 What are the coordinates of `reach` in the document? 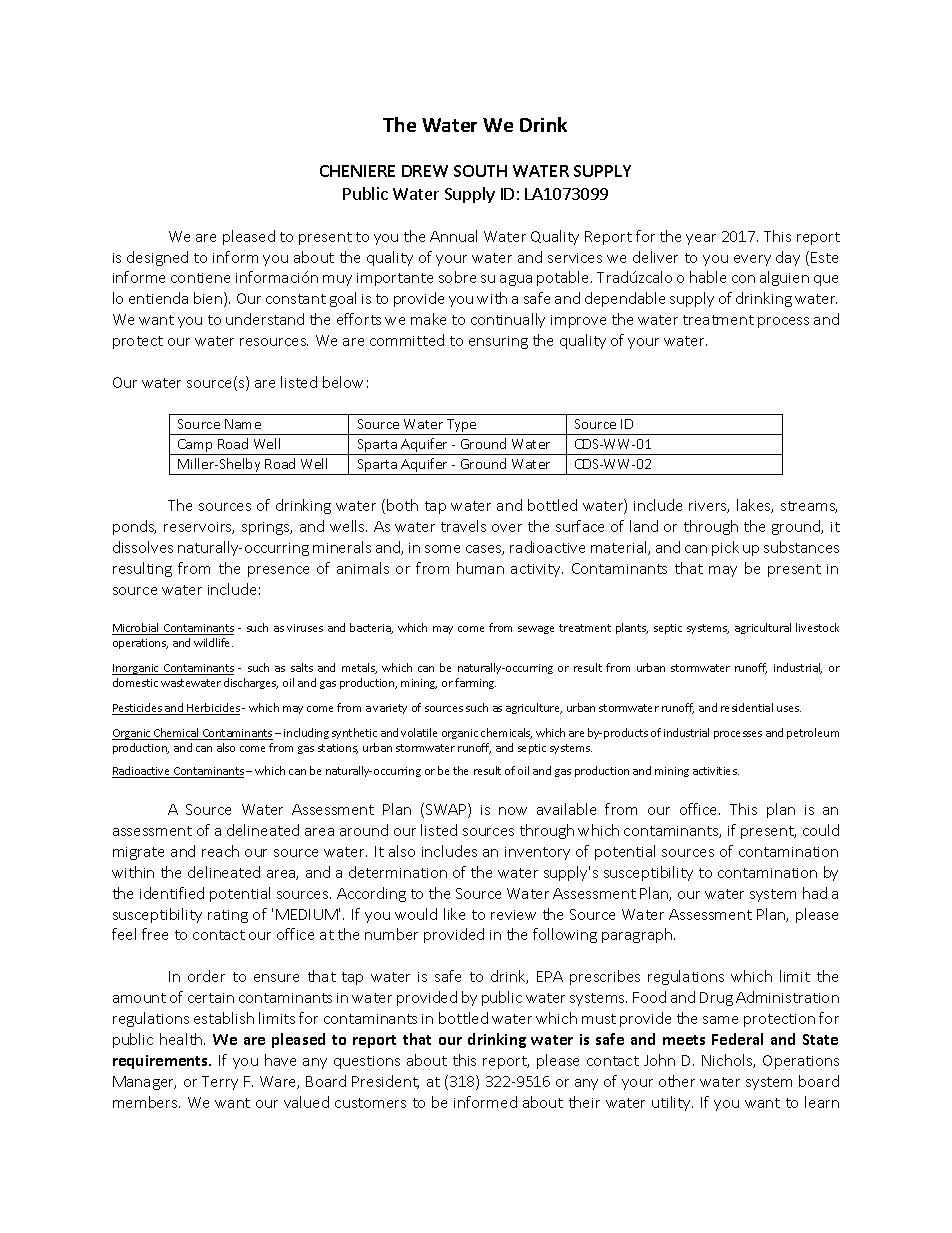 It's located at (220, 851).
